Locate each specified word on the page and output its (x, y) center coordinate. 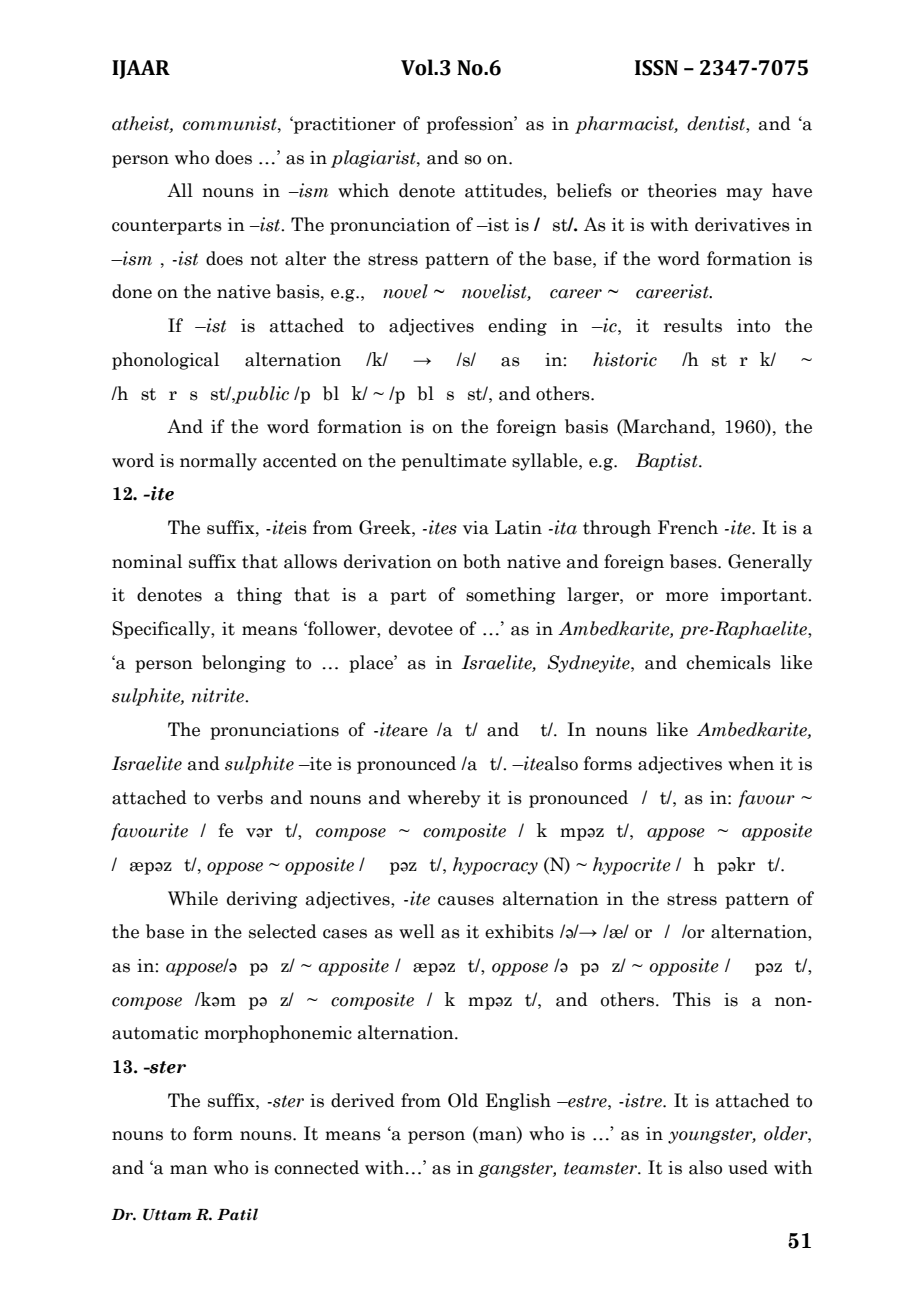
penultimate (454, 462)
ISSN (656, 68)
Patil (237, 1214)
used (748, 1167)
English (518, 1102)
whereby (444, 799)
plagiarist (374, 159)
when (751, 763)
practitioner (344, 125)
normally (218, 462)
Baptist (667, 462)
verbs (240, 797)
